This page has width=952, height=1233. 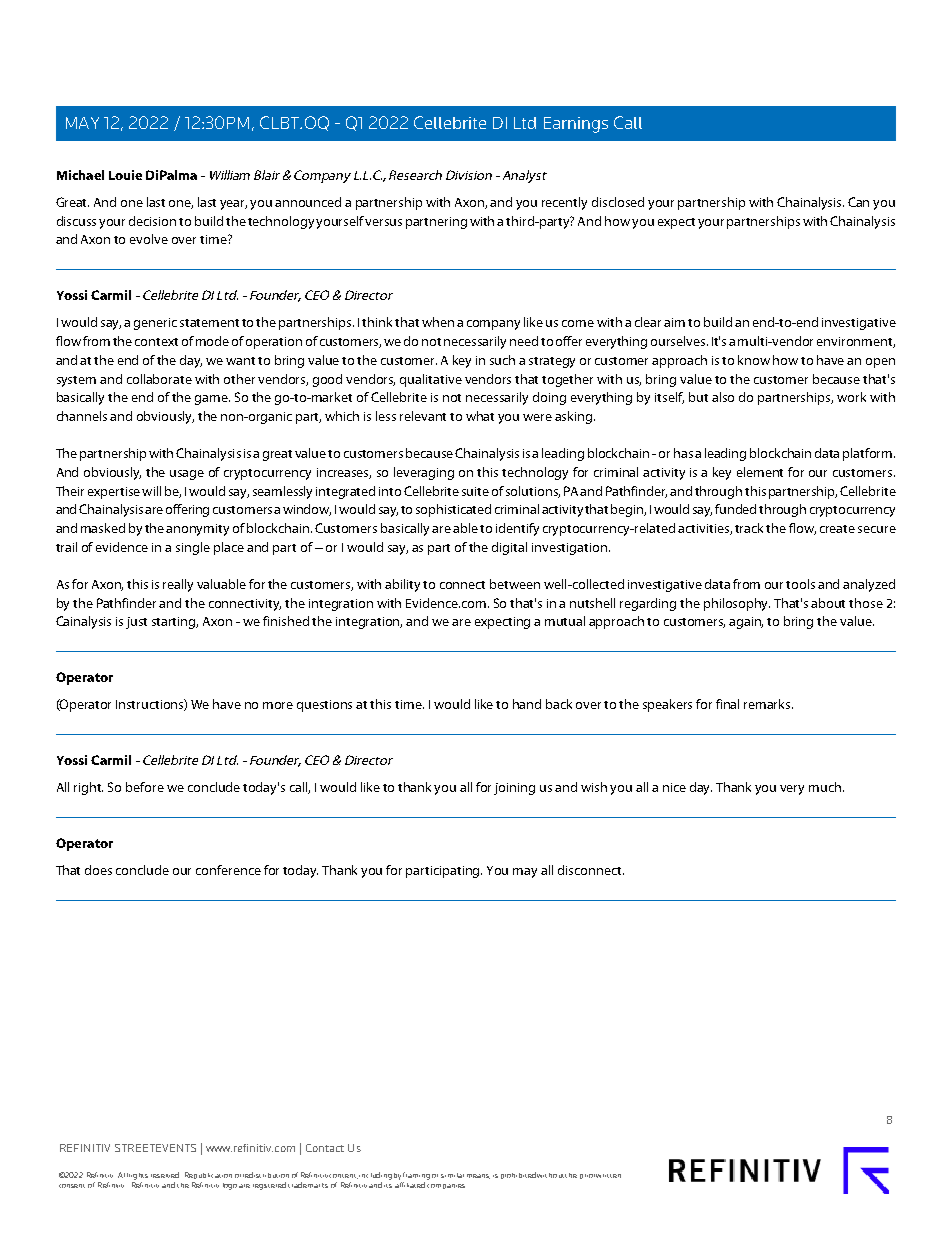 What do you see at coordinates (514, 789) in the page?
I see `joining` at bounding box center [514, 789].
